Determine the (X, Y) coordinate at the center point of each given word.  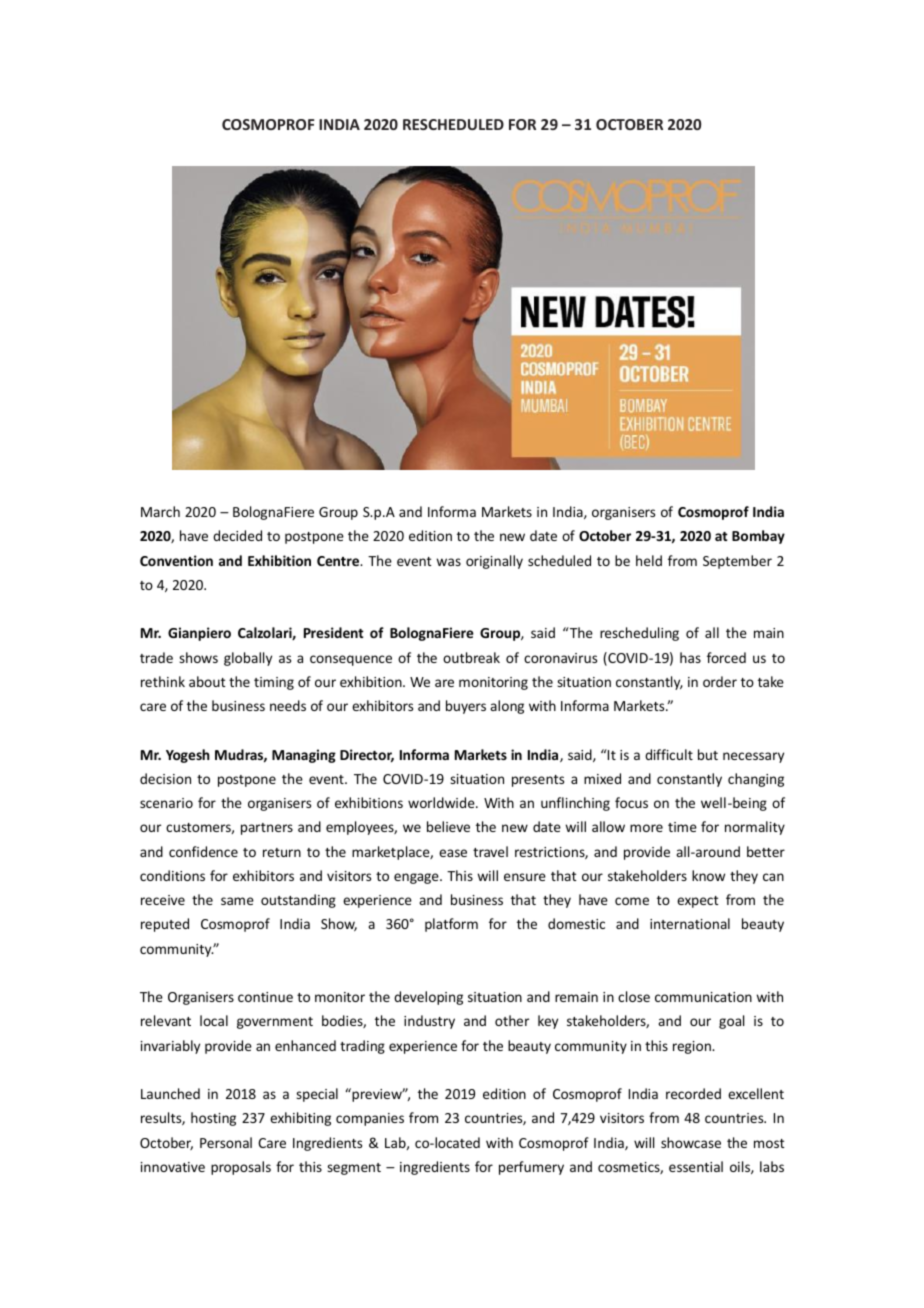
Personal (226, 1142)
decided (237, 535)
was (448, 562)
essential (696, 1166)
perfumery (531, 1168)
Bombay (758, 537)
